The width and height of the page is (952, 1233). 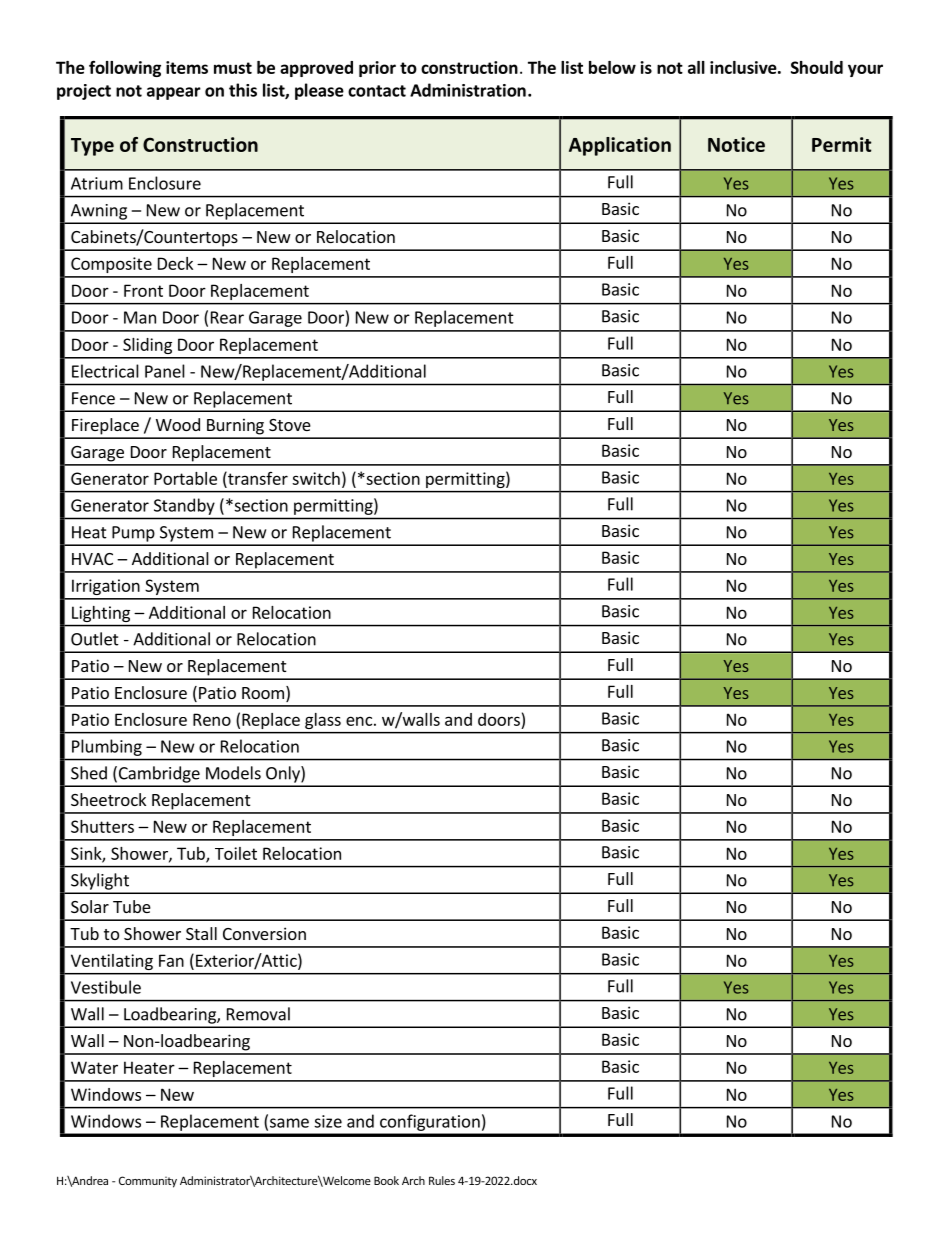 What do you see at coordinates (323, 721) in the page?
I see `glass` at bounding box center [323, 721].
